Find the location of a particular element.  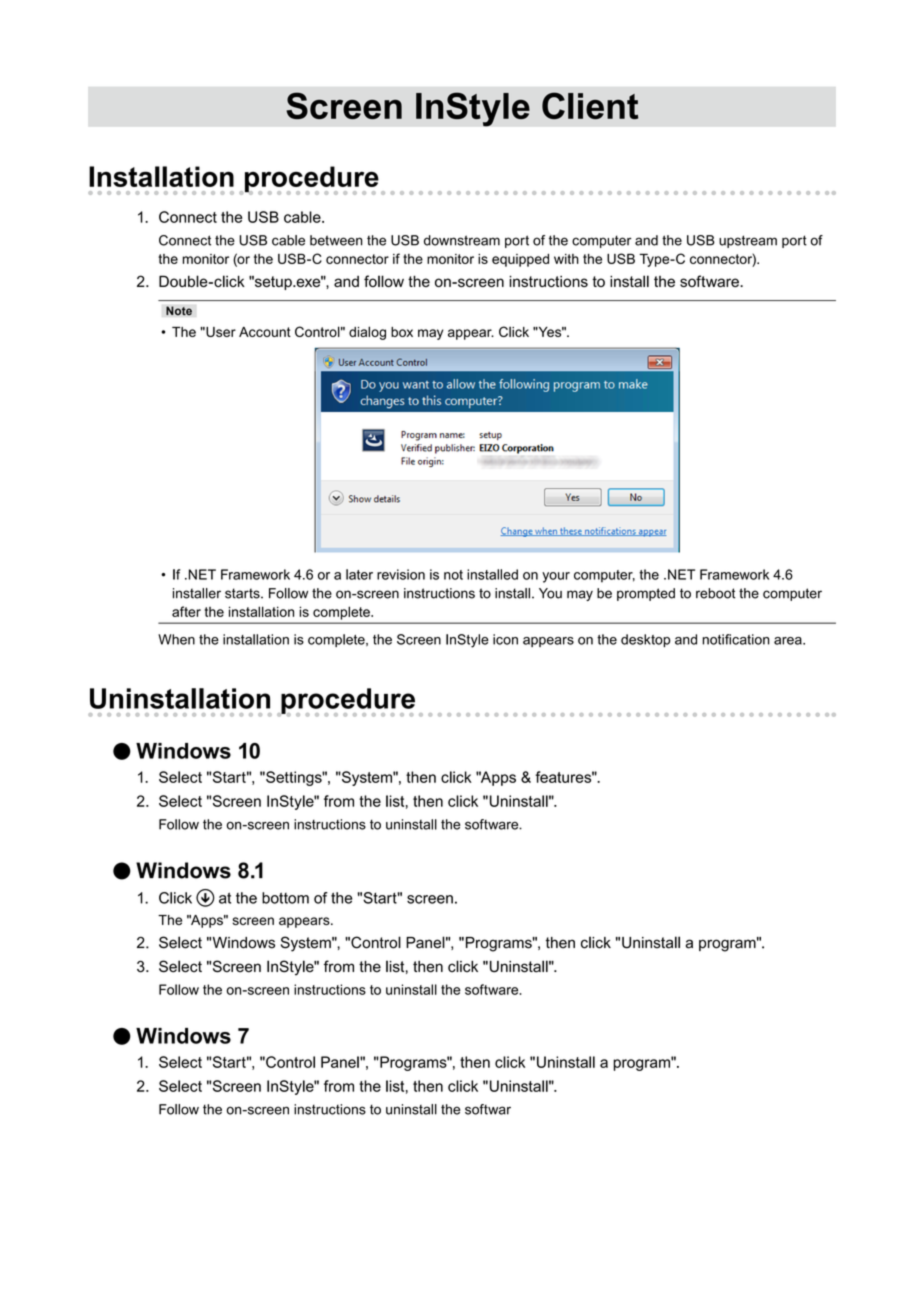

reboot is located at coordinates (716, 593).
